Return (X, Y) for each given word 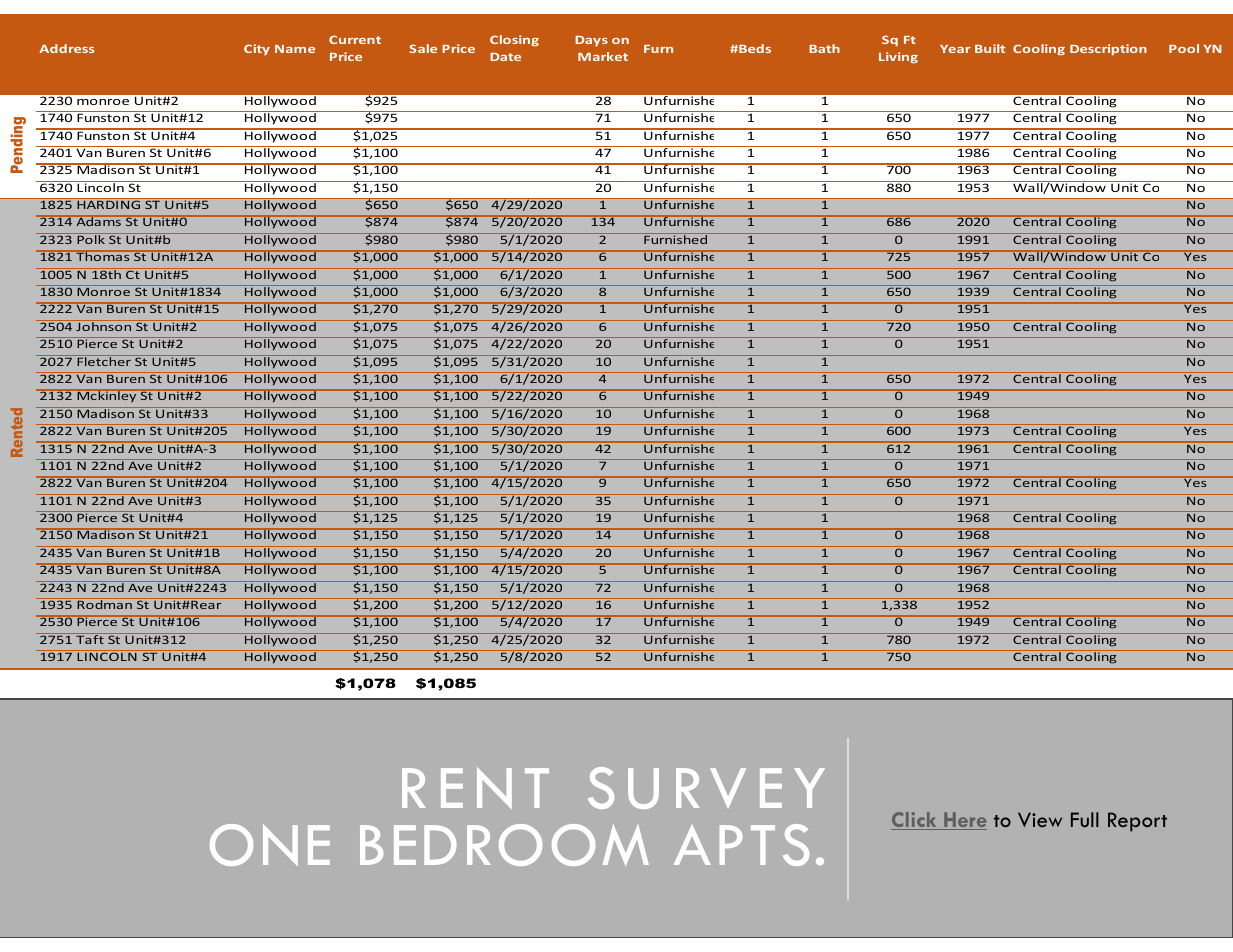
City (257, 49)
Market (603, 56)
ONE (270, 845)
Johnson (104, 325)
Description (1108, 49)
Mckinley (107, 396)
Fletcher (104, 360)
